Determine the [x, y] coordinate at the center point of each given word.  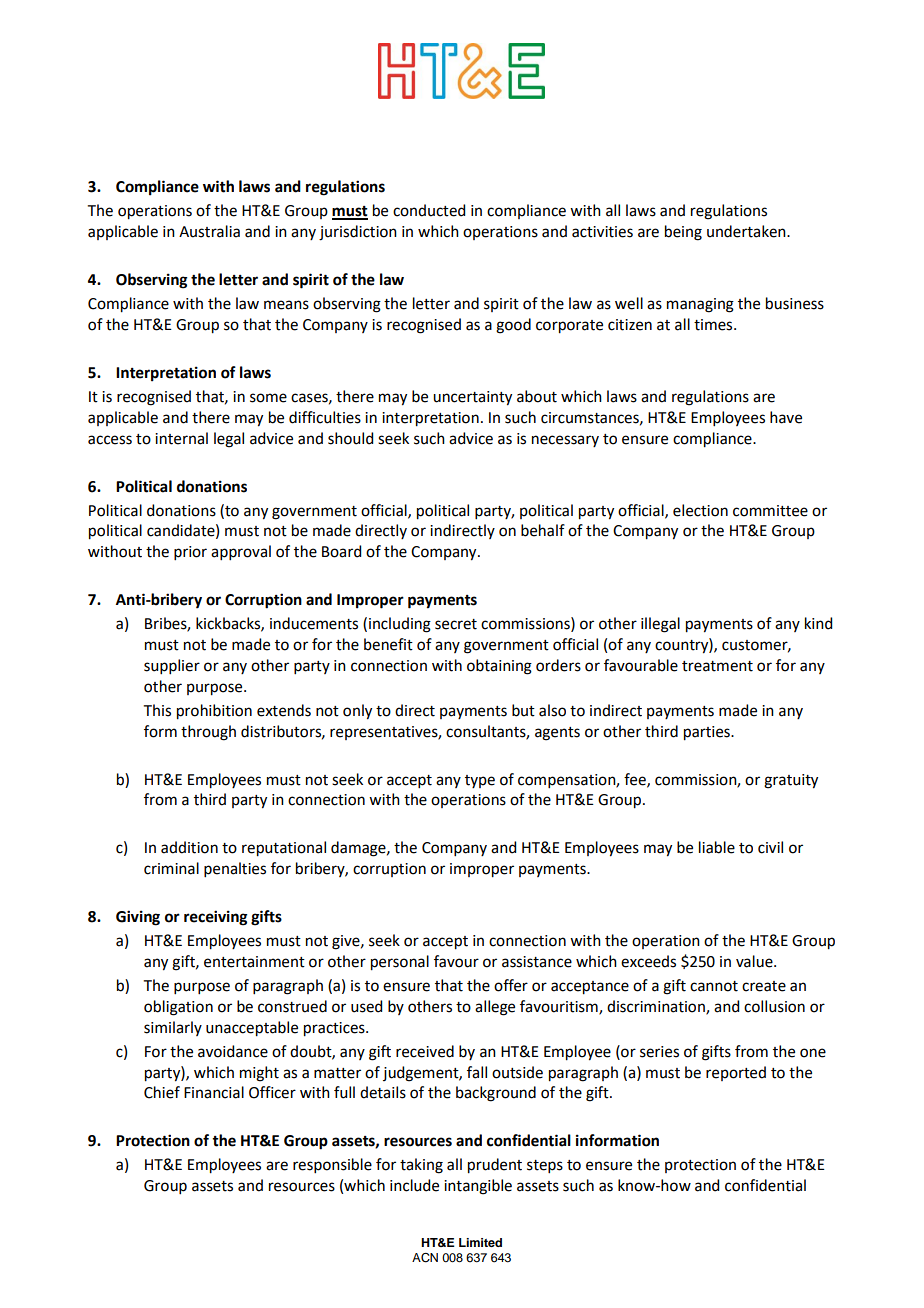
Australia [209, 231]
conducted [429, 210]
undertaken [747, 231]
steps [545, 1166]
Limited [480, 1242]
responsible [332, 1165]
